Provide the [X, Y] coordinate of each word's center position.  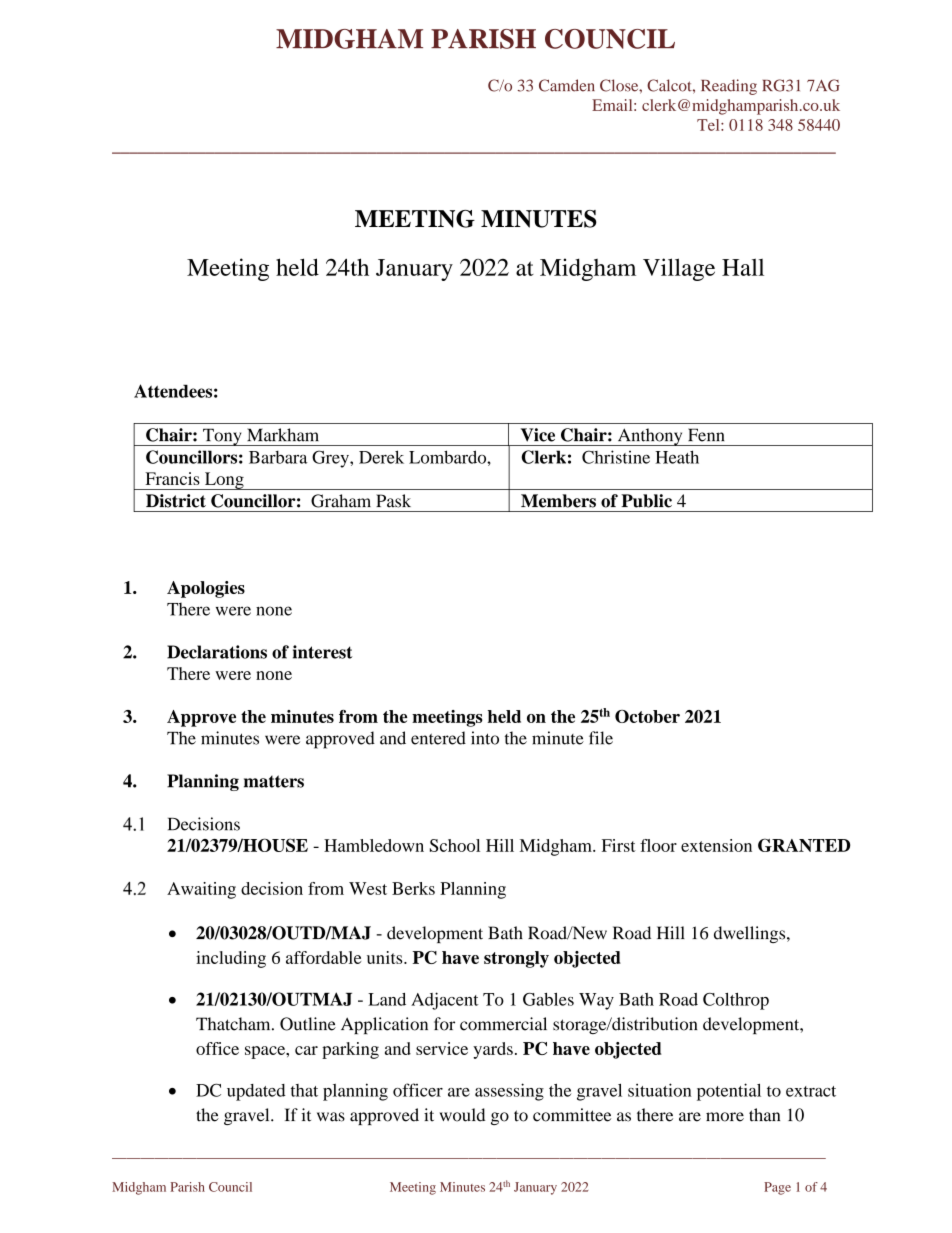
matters [274, 781]
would [462, 1115]
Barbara [278, 457]
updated [256, 1092]
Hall [743, 267]
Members [558, 501]
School [455, 845]
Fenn [706, 435]
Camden [567, 85]
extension [716, 845]
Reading [729, 87]
